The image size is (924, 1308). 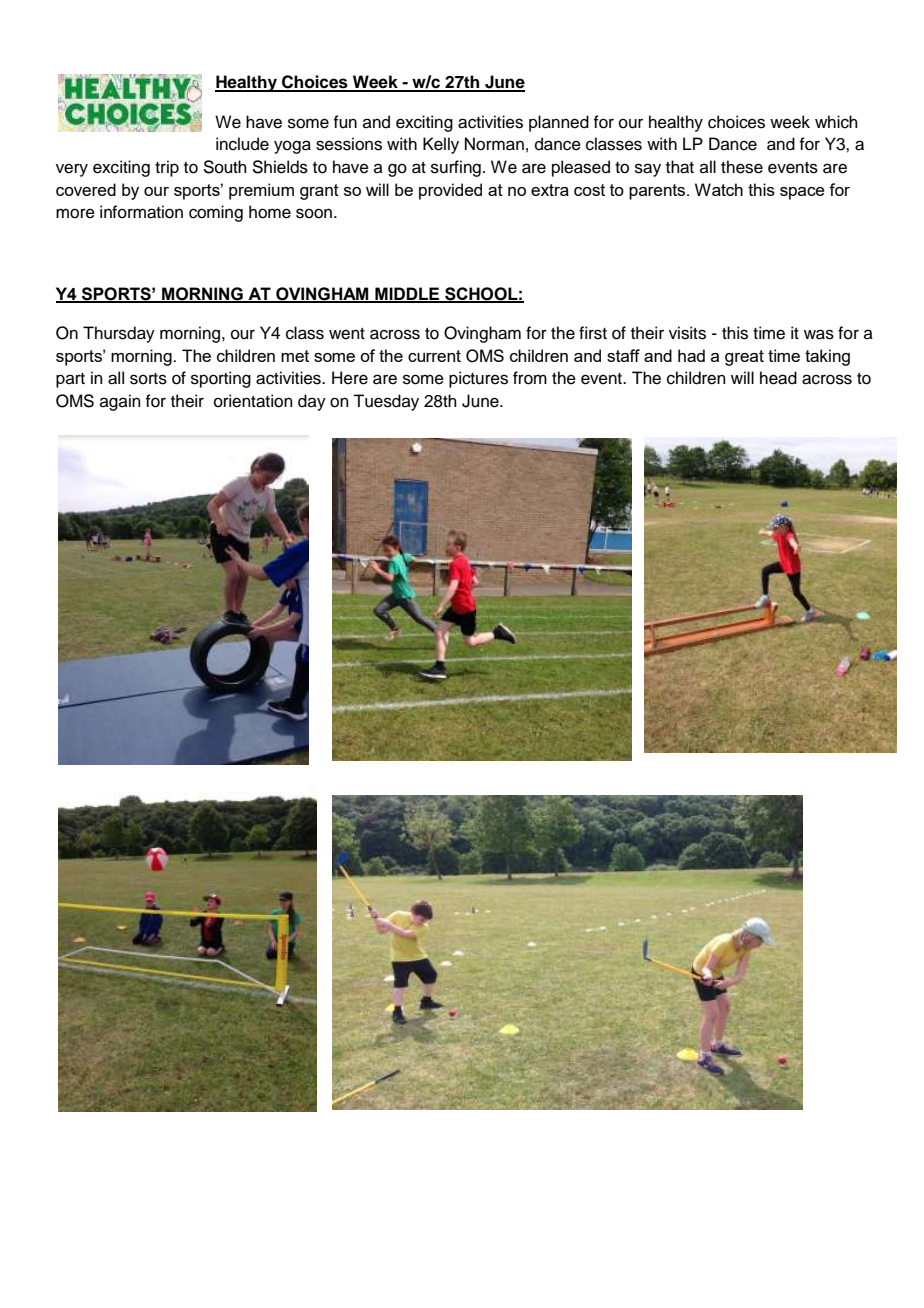 What do you see at coordinates (120, 402) in the screenshot?
I see `again` at bounding box center [120, 402].
